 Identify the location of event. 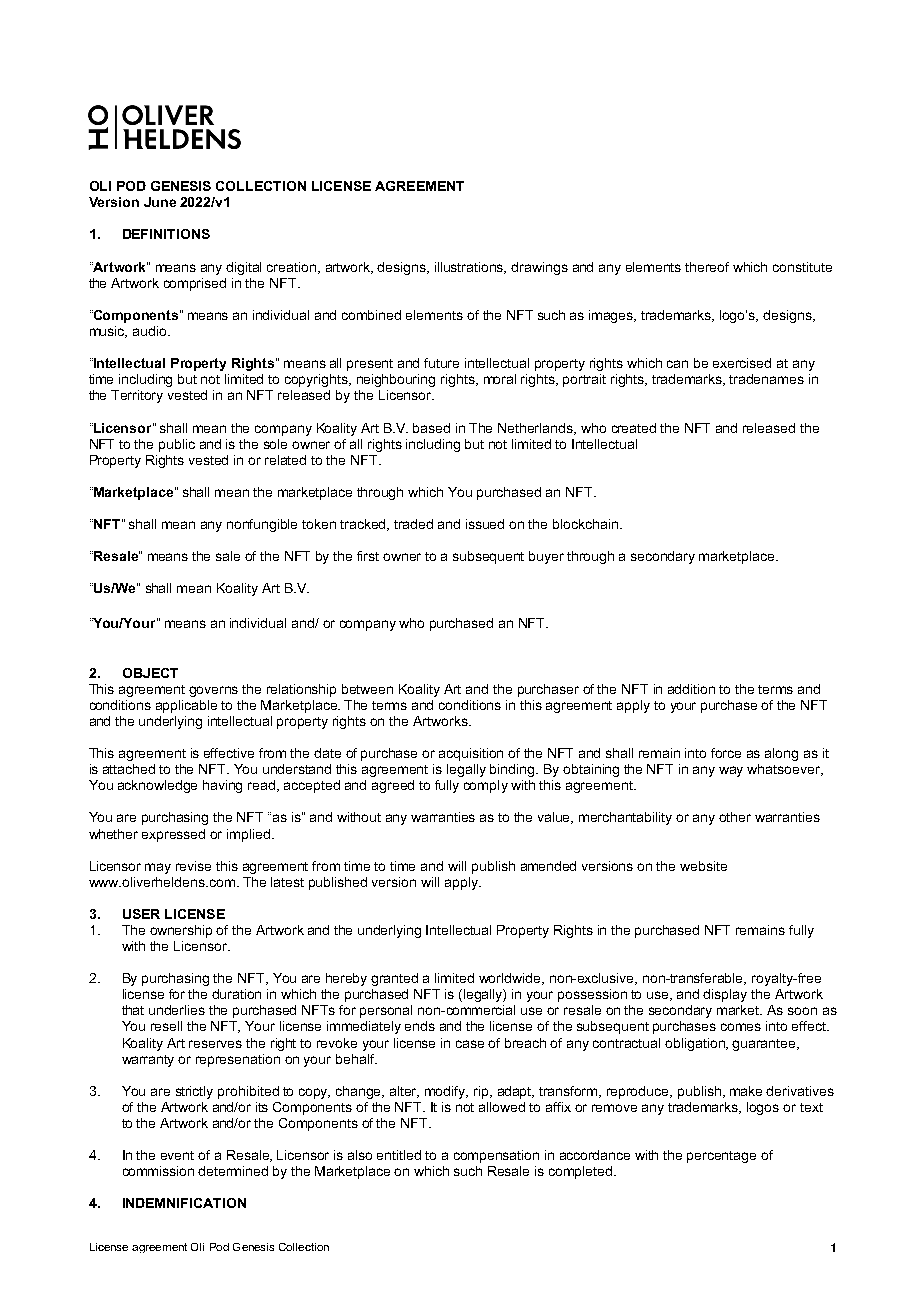
(177, 1155).
